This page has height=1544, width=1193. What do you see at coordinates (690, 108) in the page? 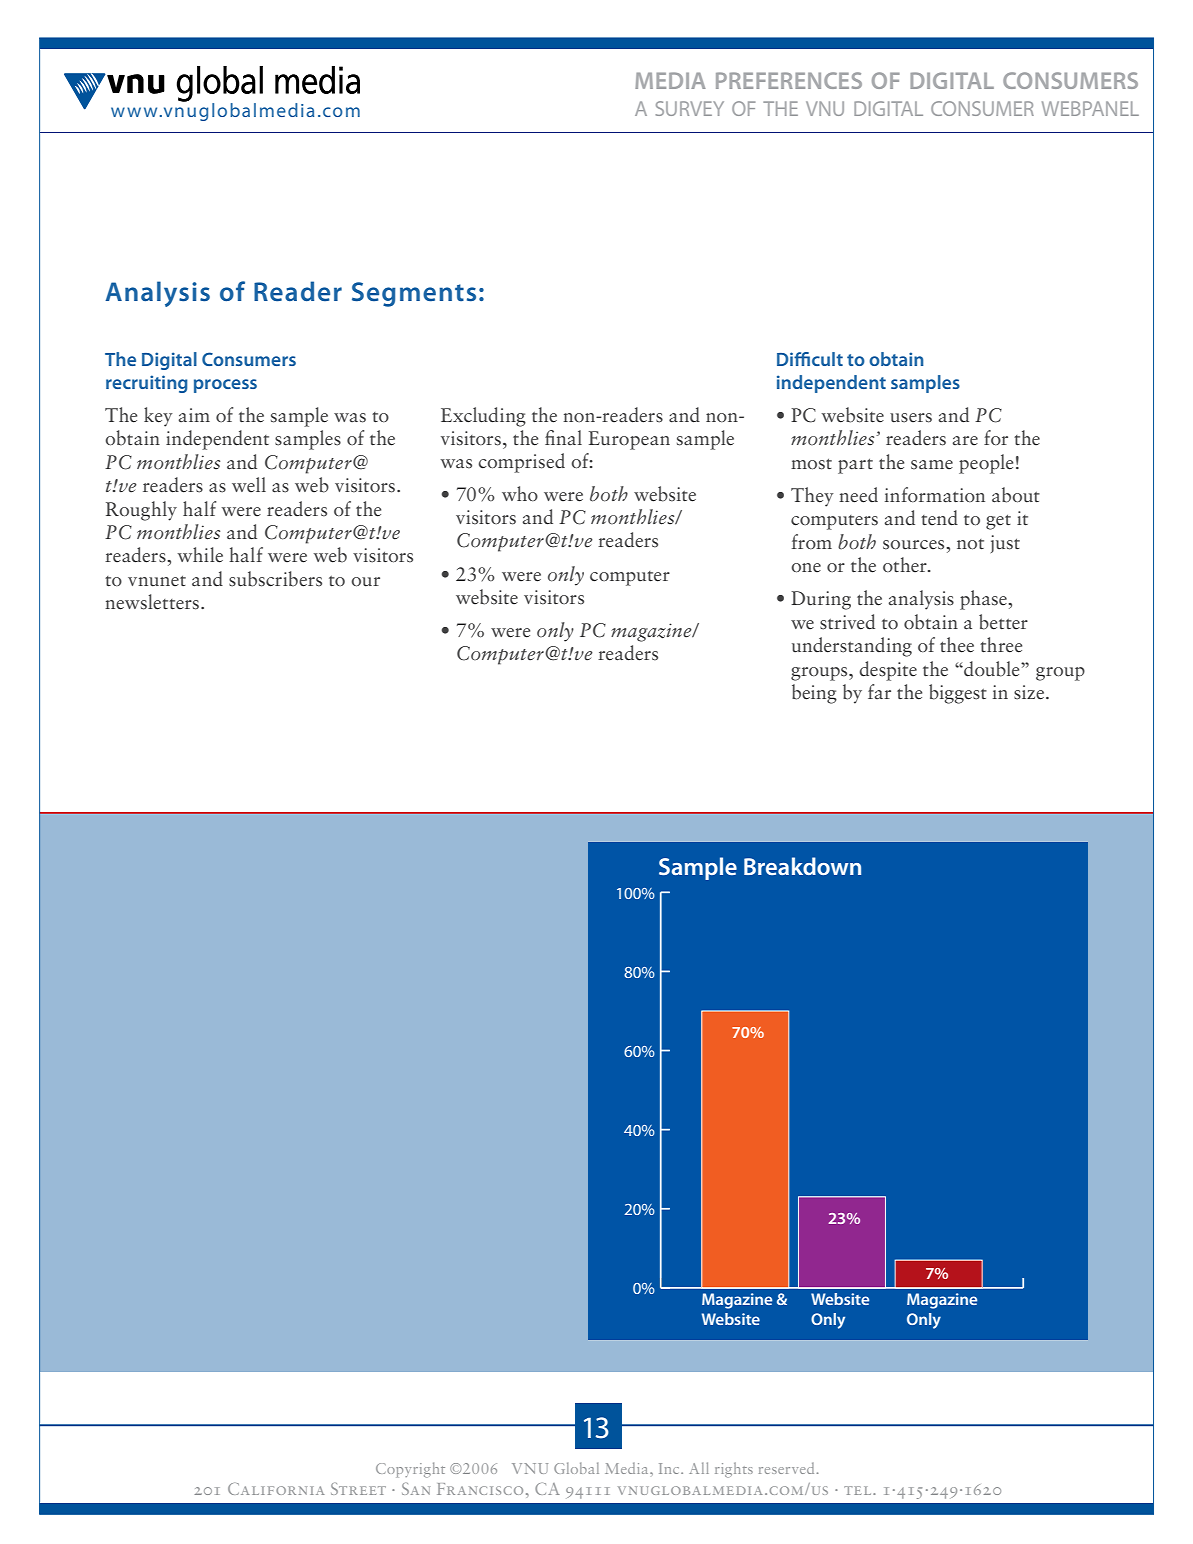
I see `survey` at bounding box center [690, 108].
